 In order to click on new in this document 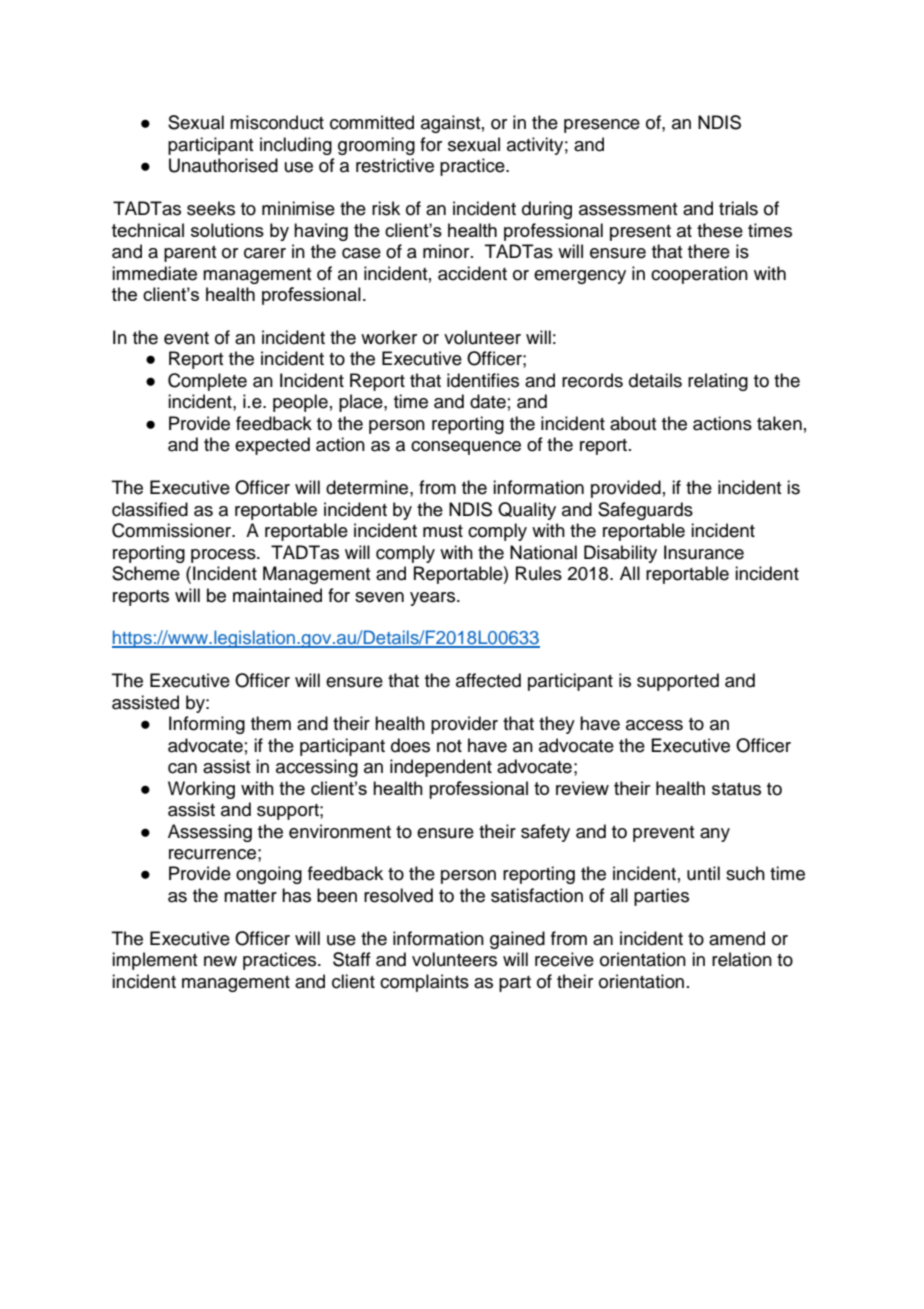, I will do `click(220, 961)`.
